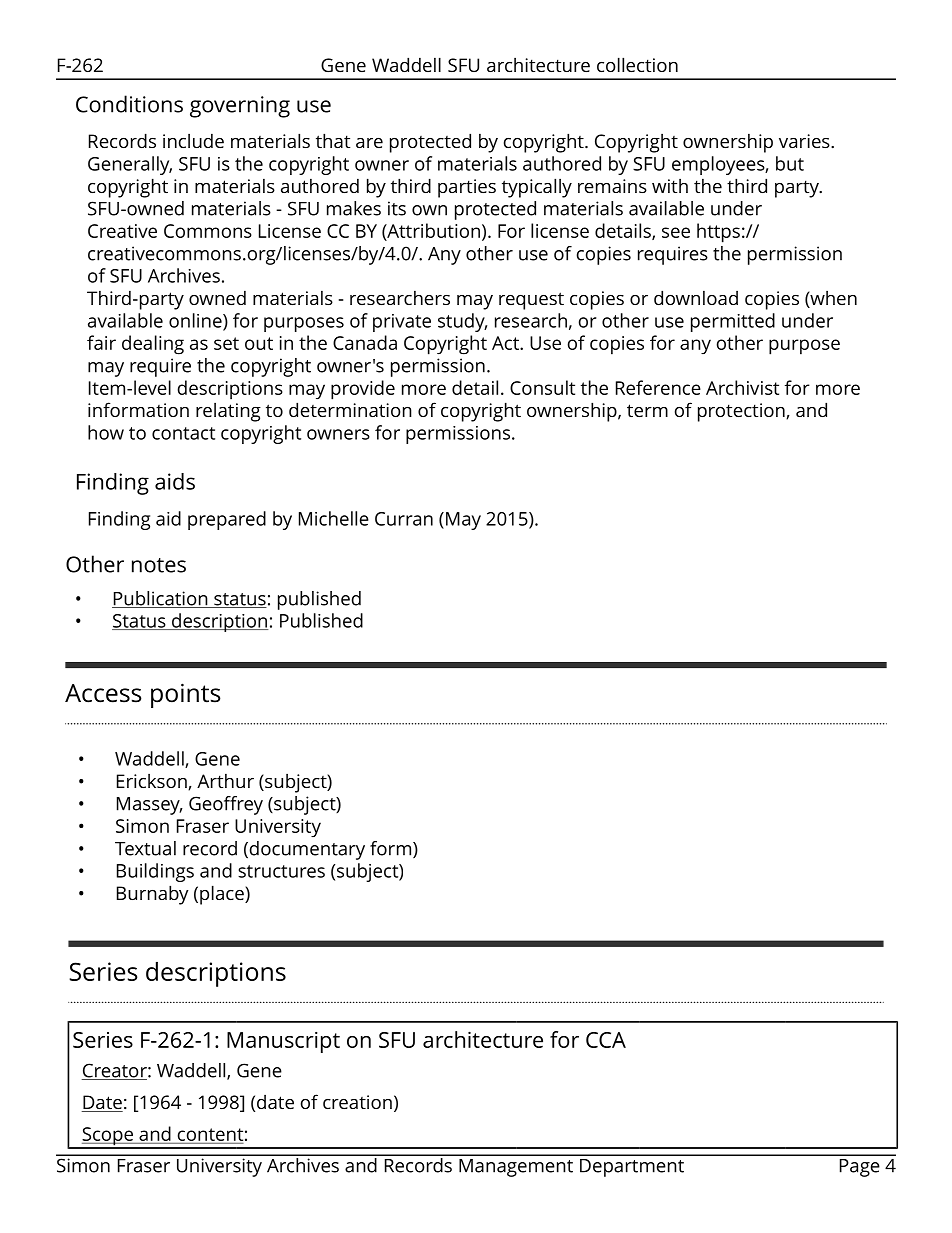 This image has width=952, height=1233. Describe the element at coordinates (606, 1040) in the image. I see `CCA` at that location.
